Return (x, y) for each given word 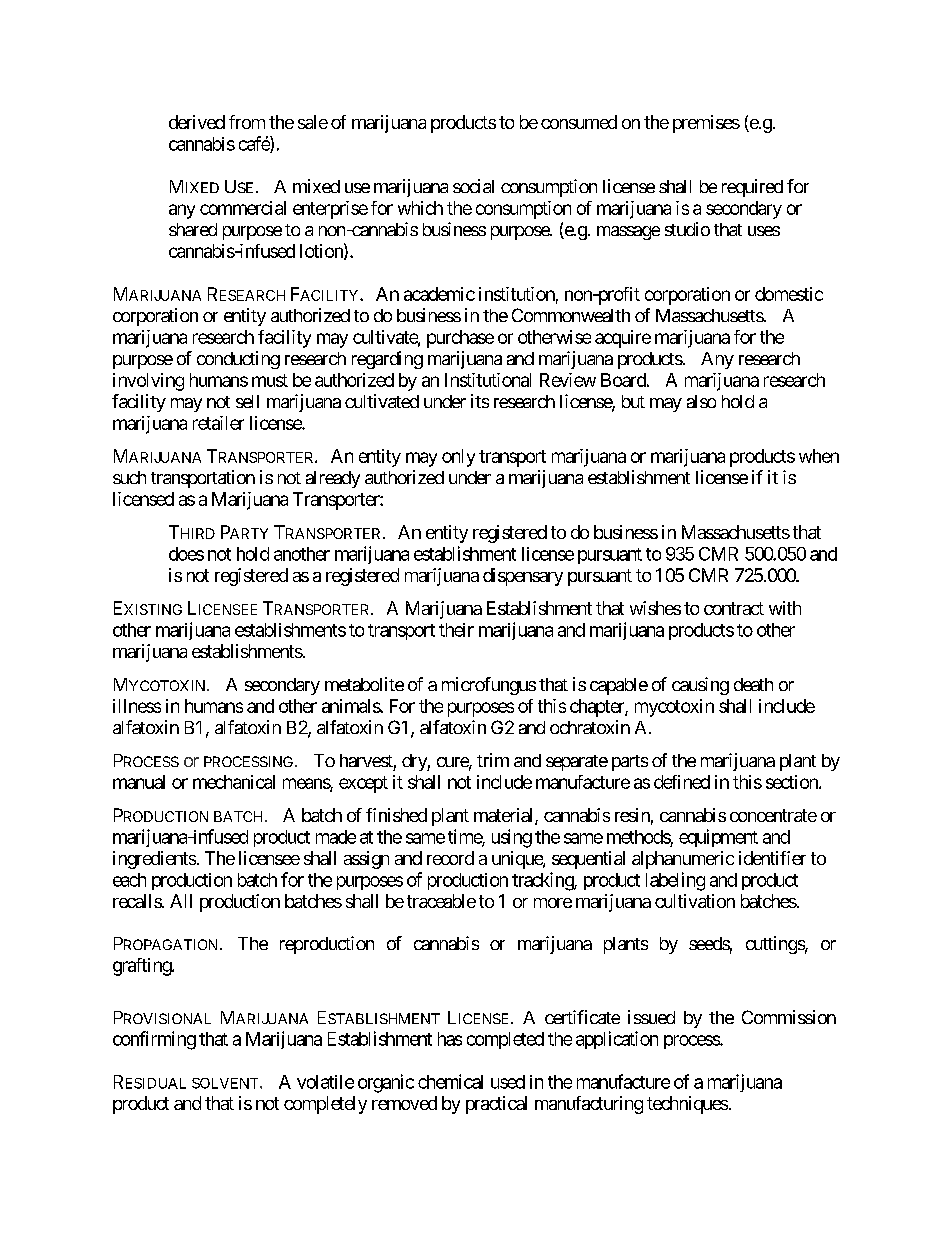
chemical (450, 1081)
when (819, 456)
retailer (218, 423)
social (473, 186)
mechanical (234, 782)
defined (682, 782)
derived (197, 122)
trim (493, 760)
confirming (154, 1040)
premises (706, 124)
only (458, 458)
